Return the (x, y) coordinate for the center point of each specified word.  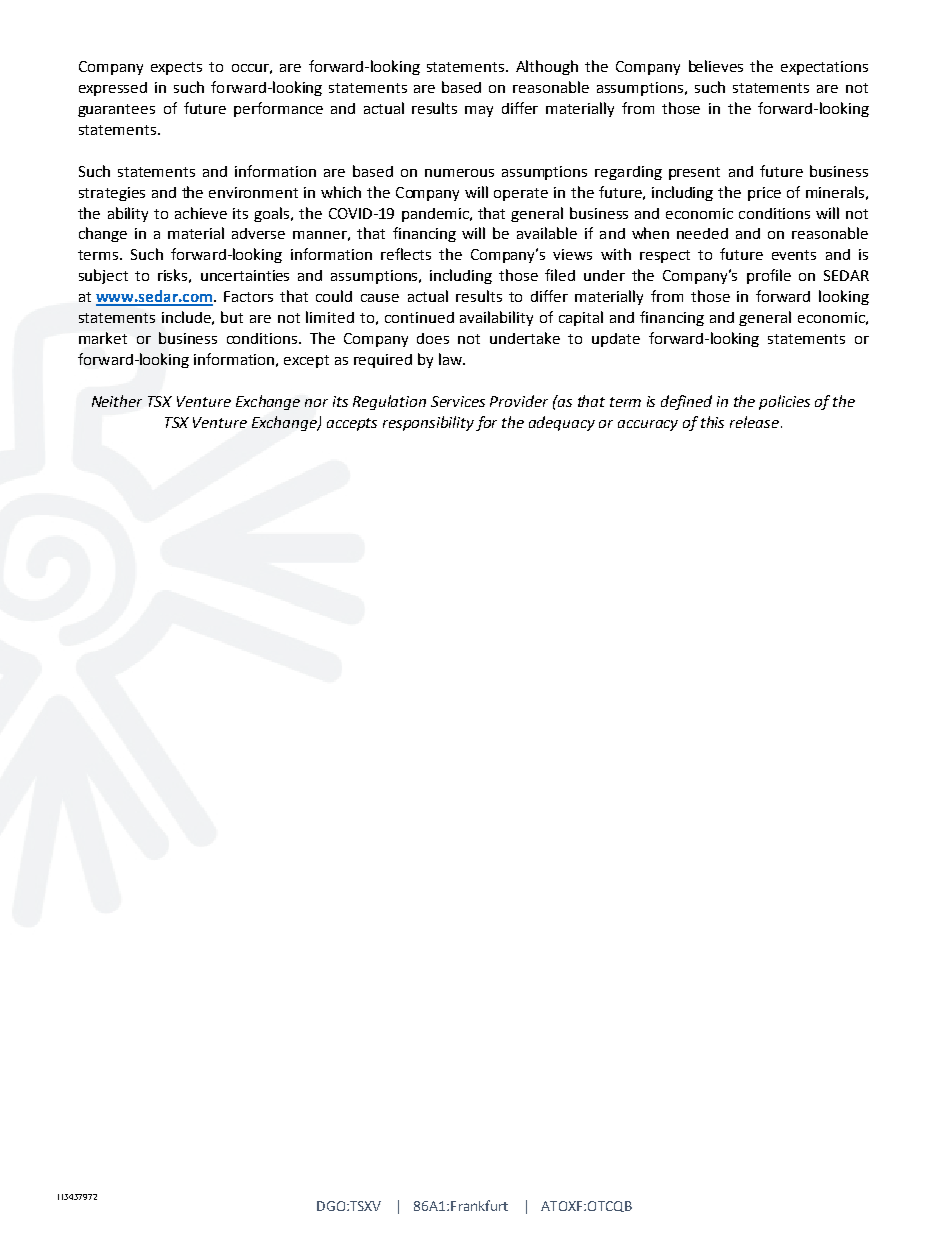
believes (716, 66)
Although (547, 67)
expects (176, 68)
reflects (406, 254)
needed (702, 233)
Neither (117, 401)
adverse (258, 233)
